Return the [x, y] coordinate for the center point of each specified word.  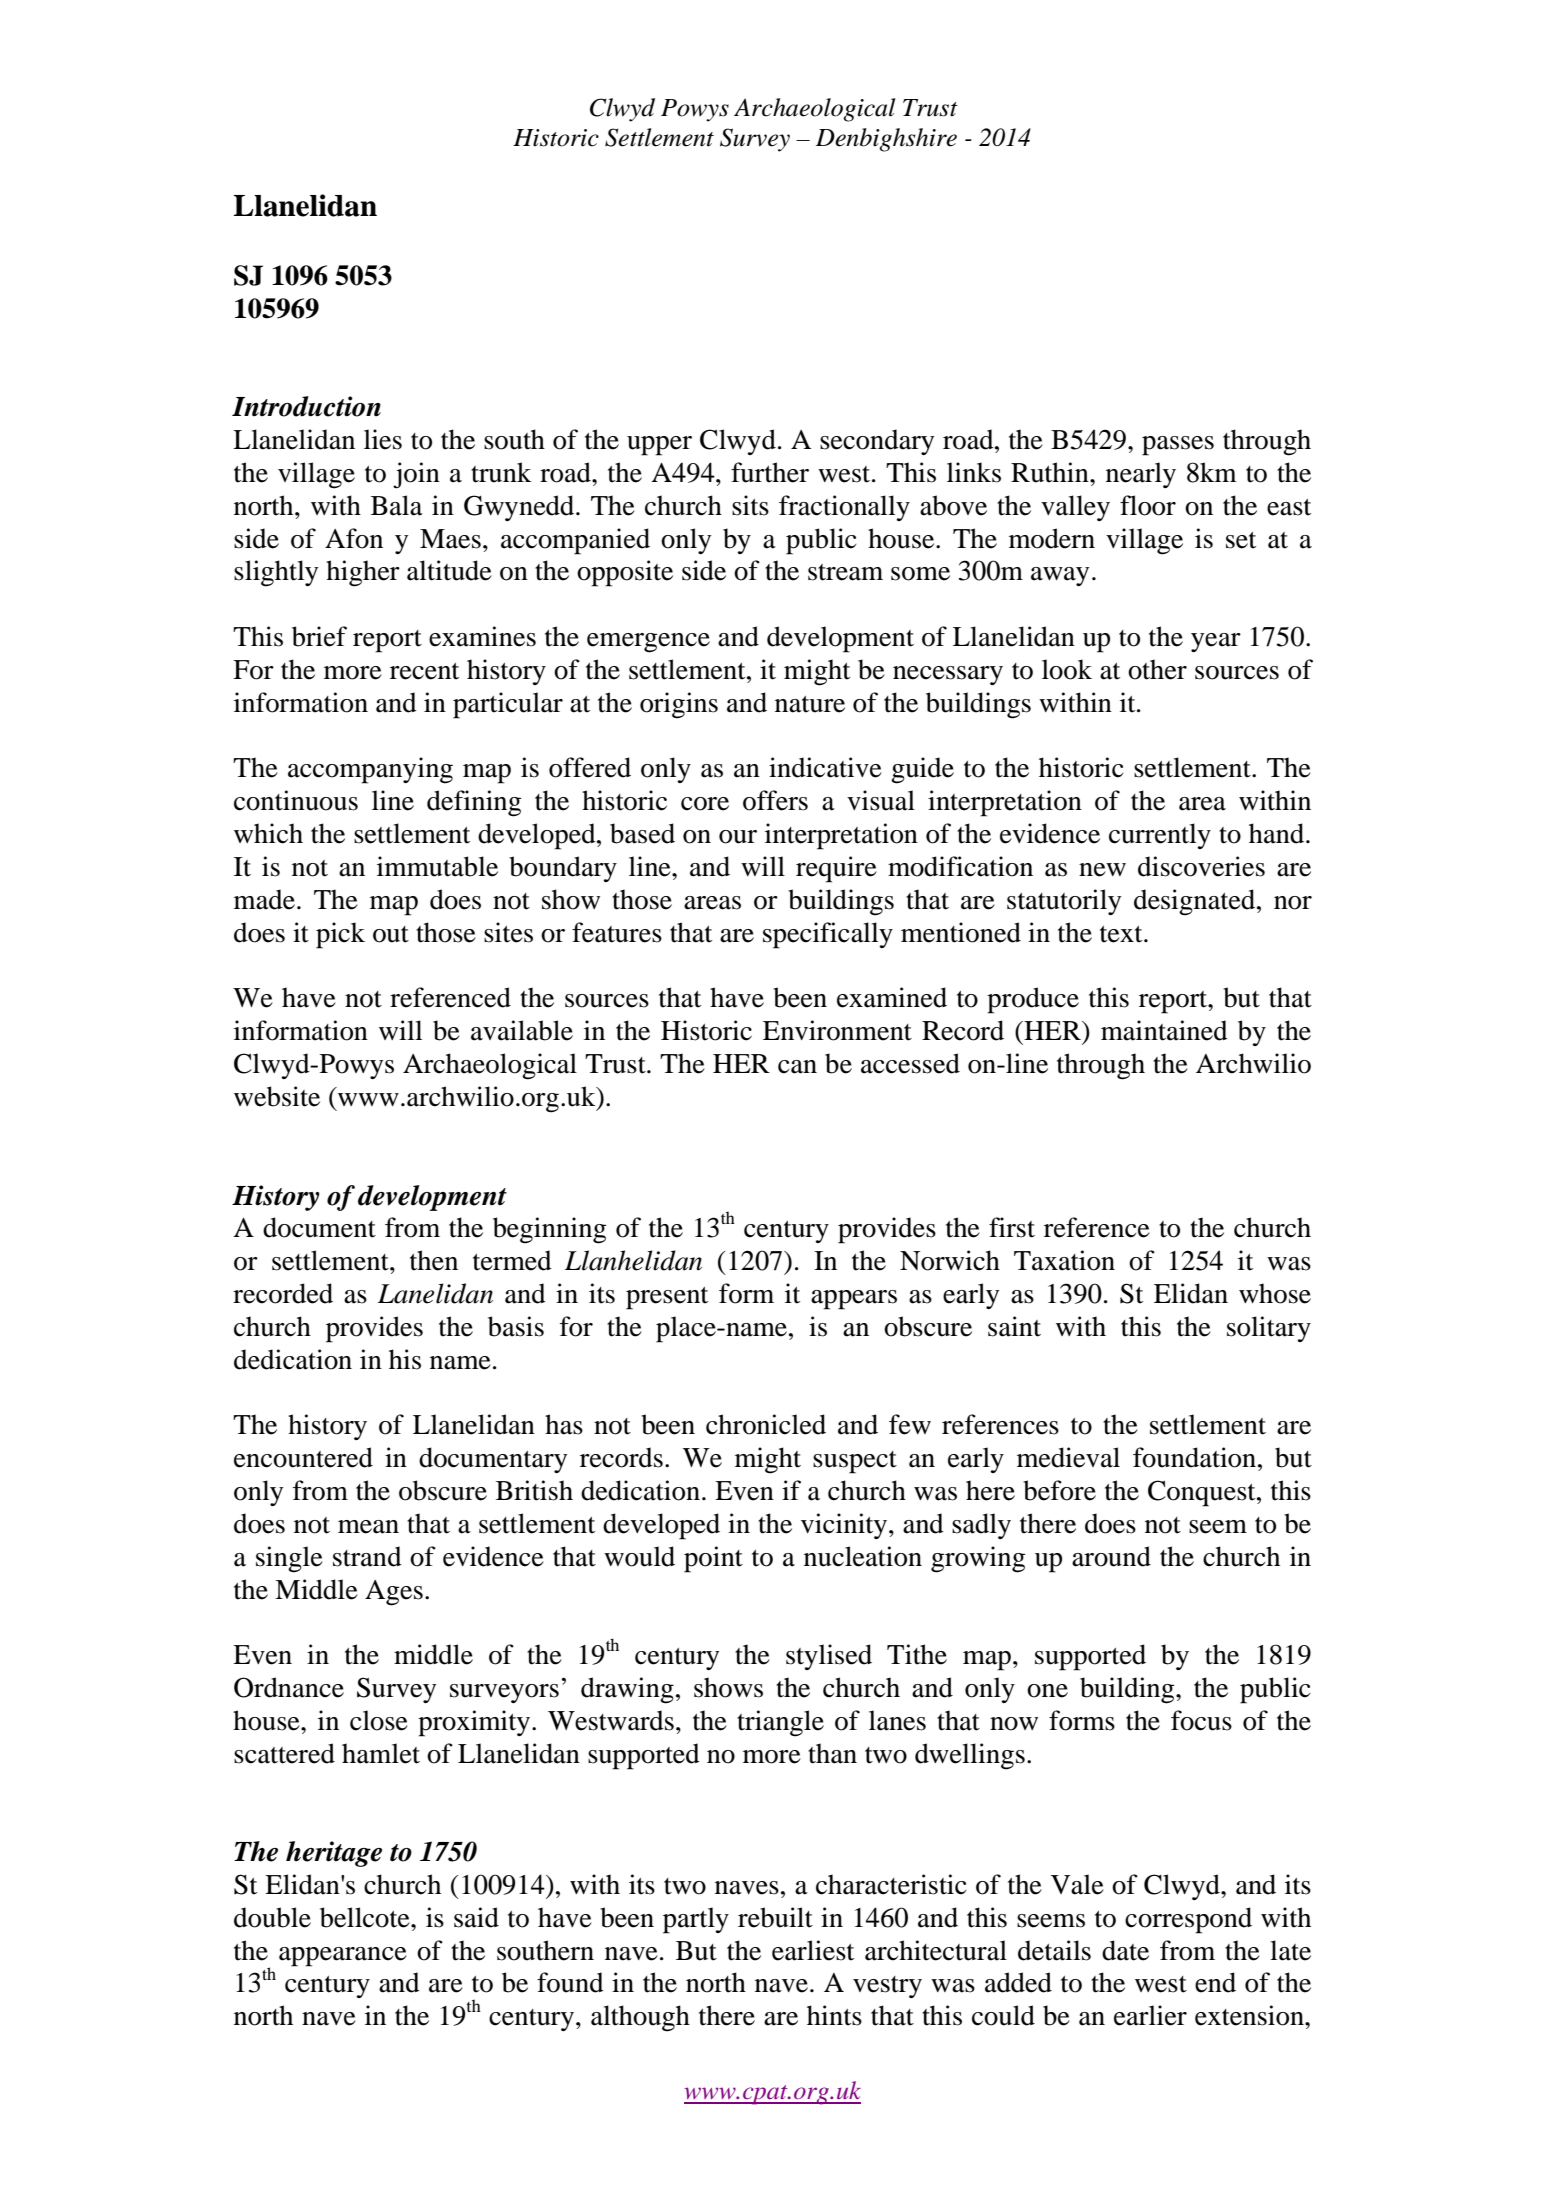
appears [854, 1300]
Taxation [1064, 1260]
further [770, 472]
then [434, 1260]
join [416, 475]
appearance [343, 1957]
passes [1178, 446]
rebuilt [775, 1917]
